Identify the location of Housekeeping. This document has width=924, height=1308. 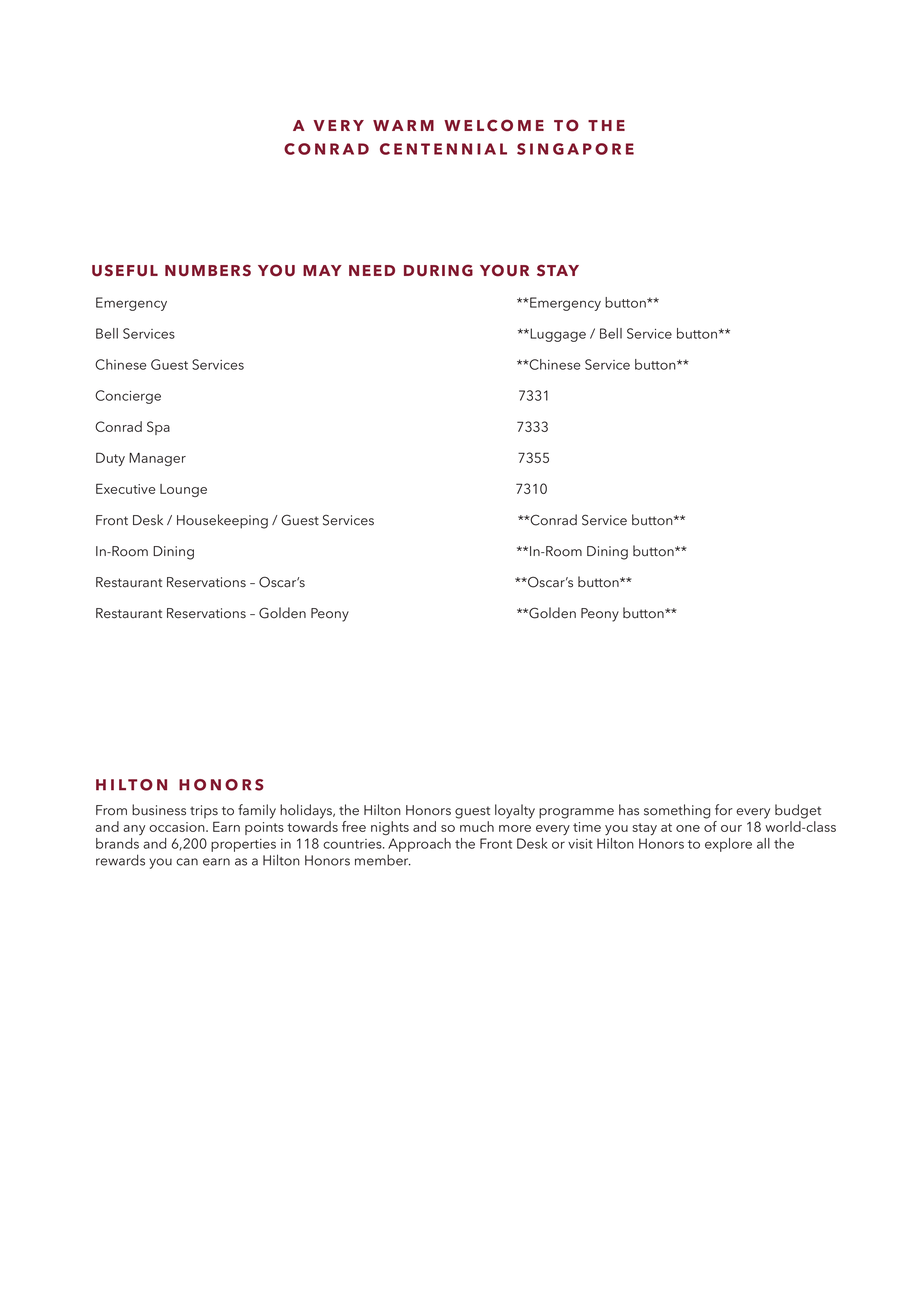
(222, 521).
